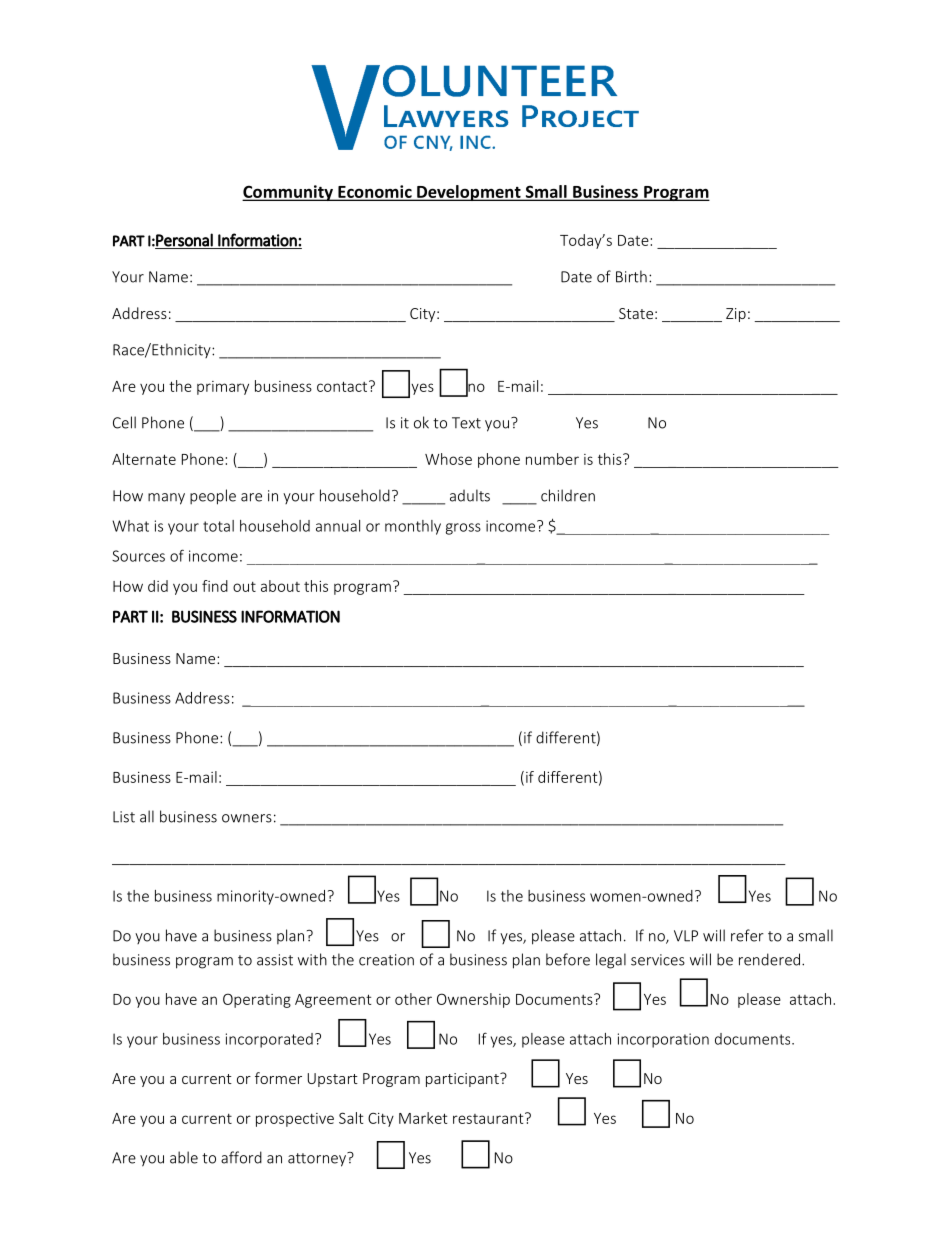  What do you see at coordinates (288, 193) in the screenshot?
I see `Community` at bounding box center [288, 193].
